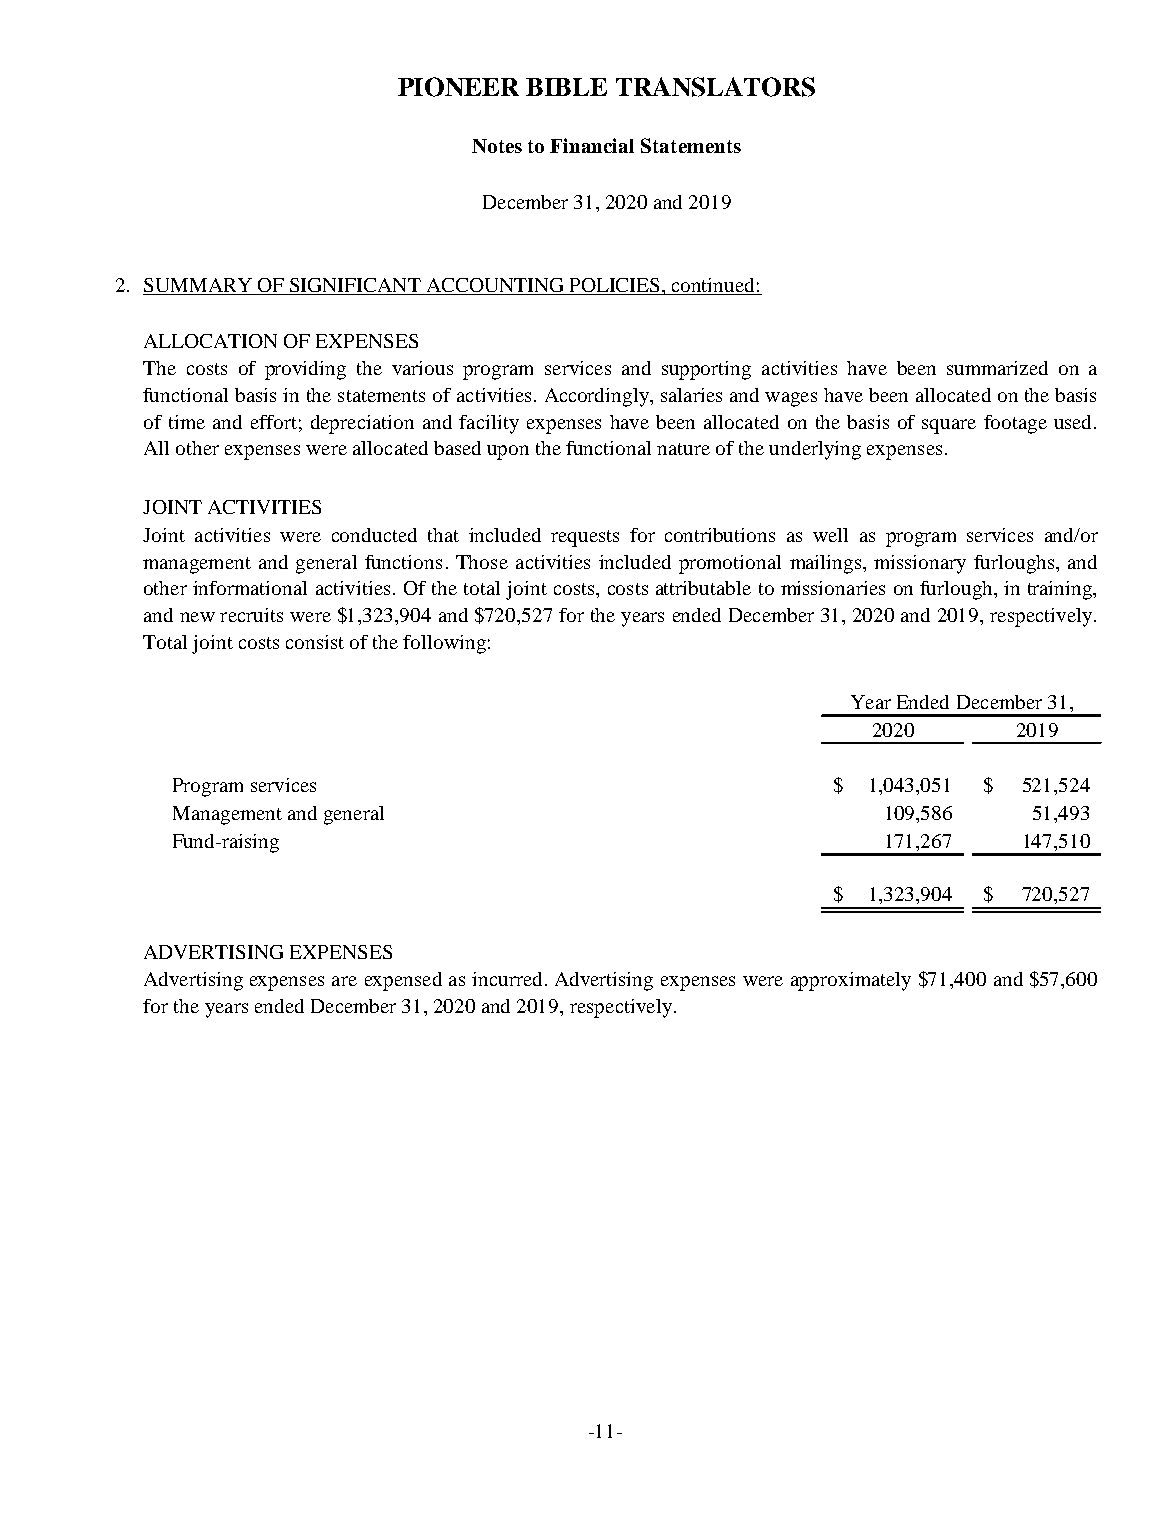 Image resolution: width=1171 pixels, height=1515 pixels. I want to click on incurred, so click(507, 979).
